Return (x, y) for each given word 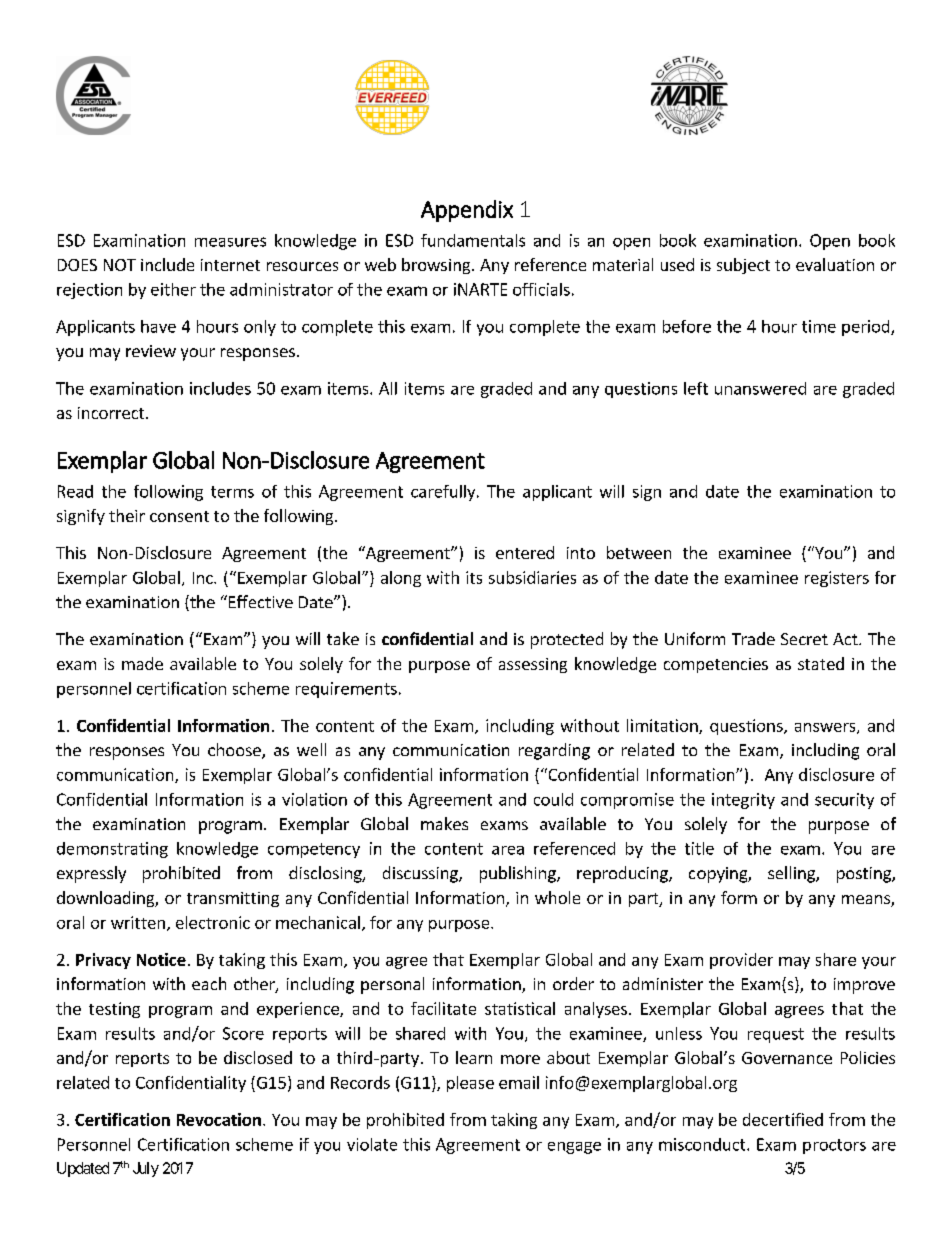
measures (230, 242)
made (142, 663)
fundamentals (473, 240)
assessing (533, 665)
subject (743, 266)
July (146, 1169)
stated (821, 663)
